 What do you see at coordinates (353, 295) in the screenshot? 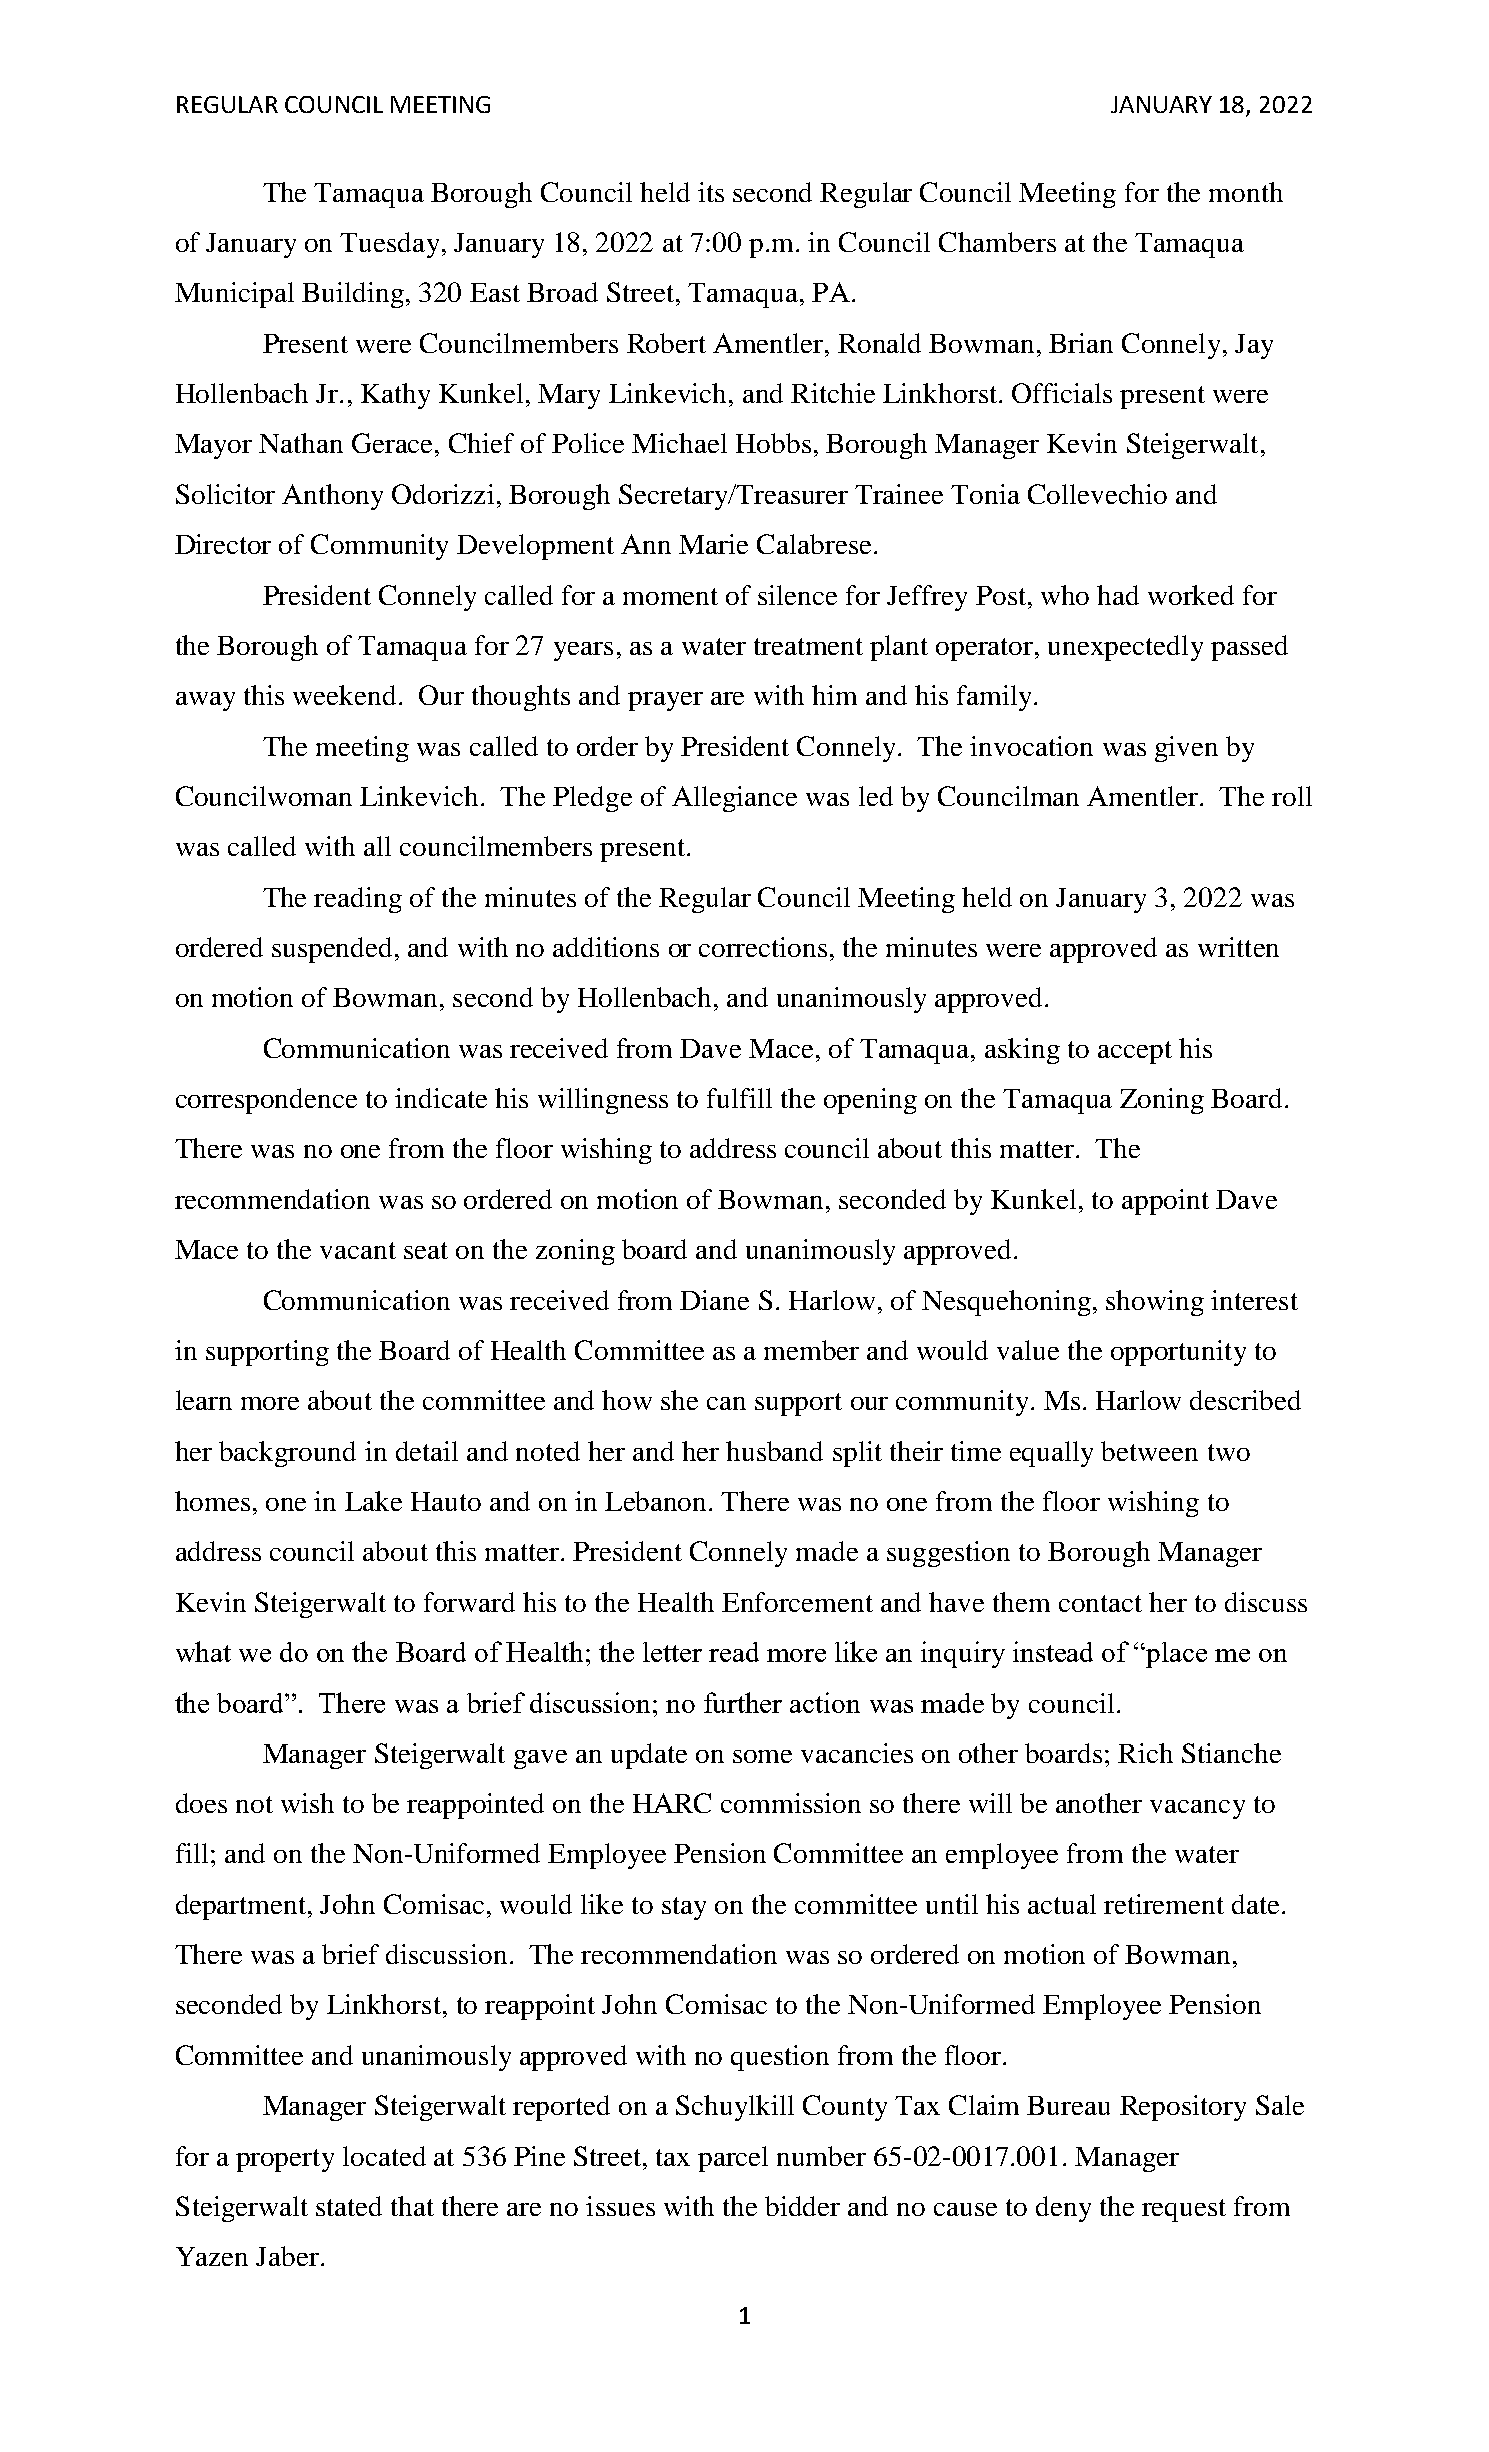
I see `Building` at bounding box center [353, 295].
